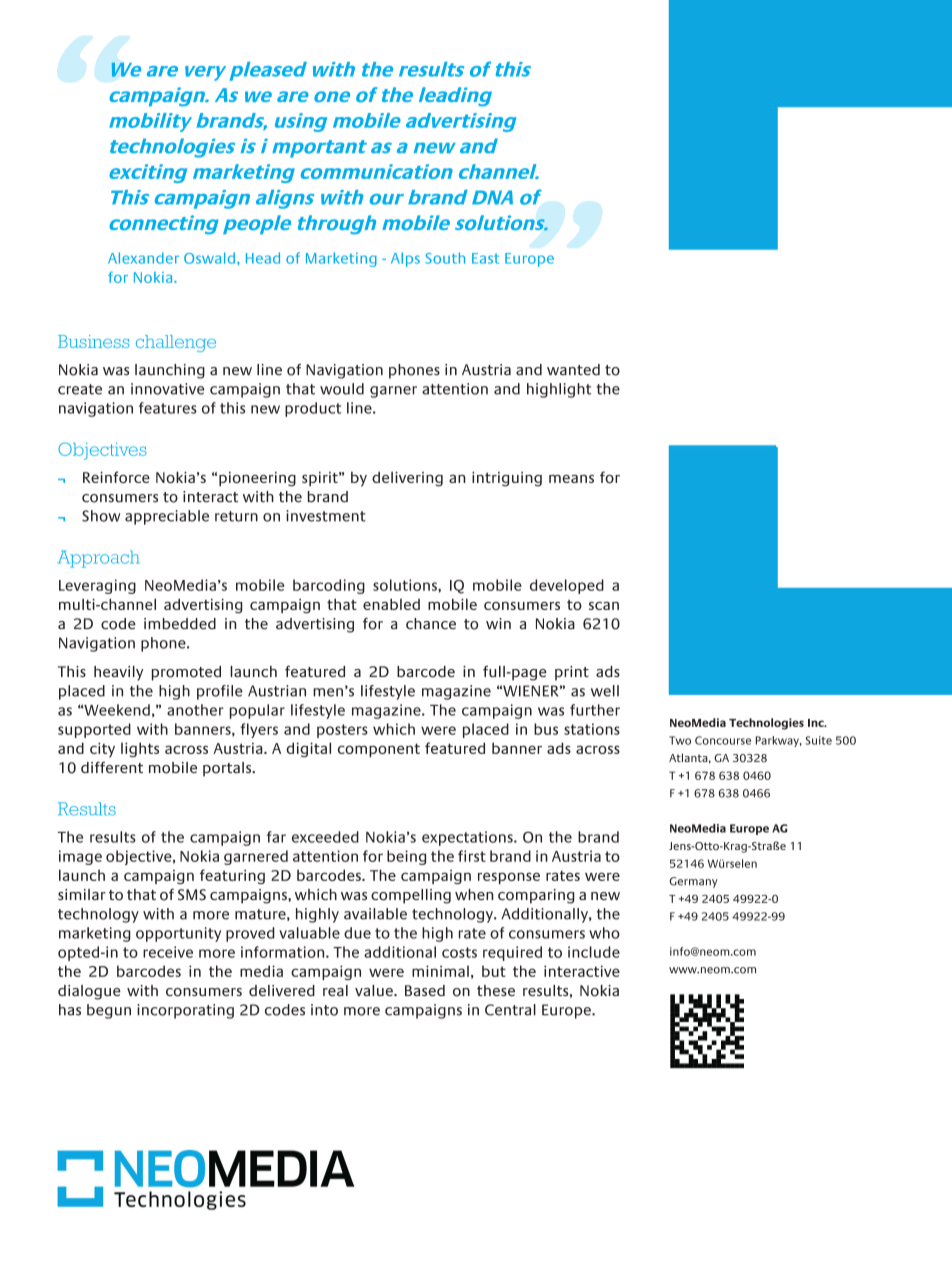 This document has width=952, height=1265. What do you see at coordinates (185, 1011) in the document?
I see `incorporating` at bounding box center [185, 1011].
